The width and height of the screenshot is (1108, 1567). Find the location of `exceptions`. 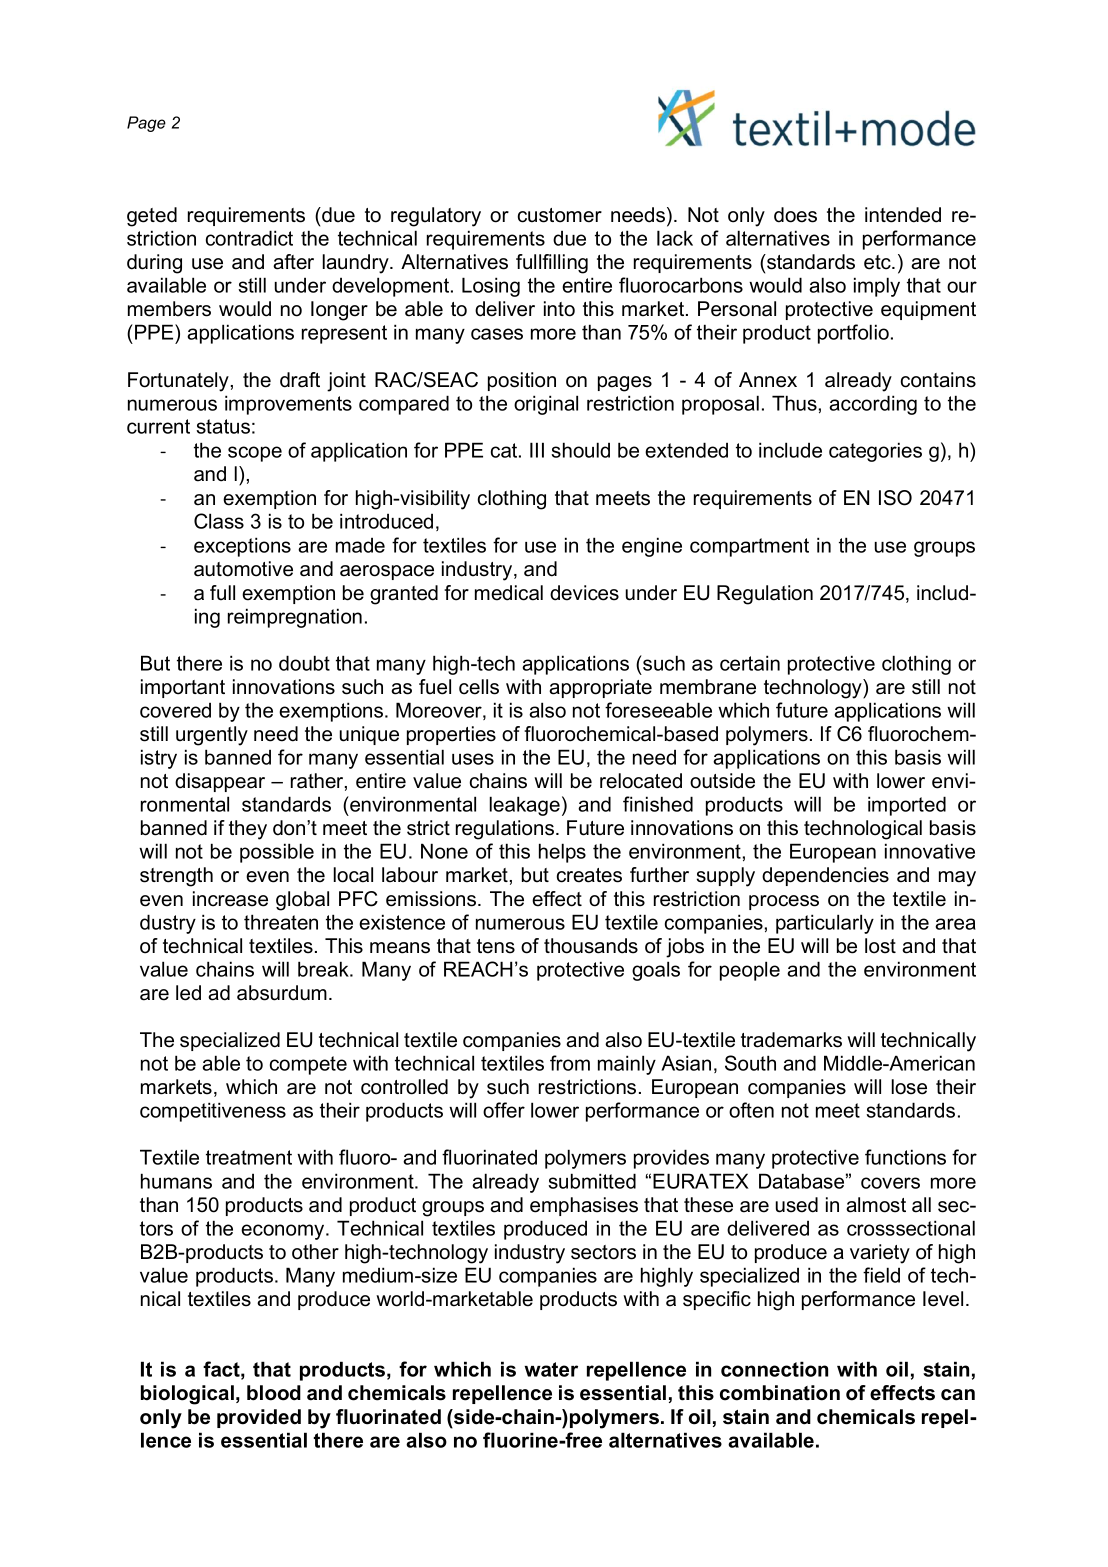

exceptions is located at coordinates (242, 547).
